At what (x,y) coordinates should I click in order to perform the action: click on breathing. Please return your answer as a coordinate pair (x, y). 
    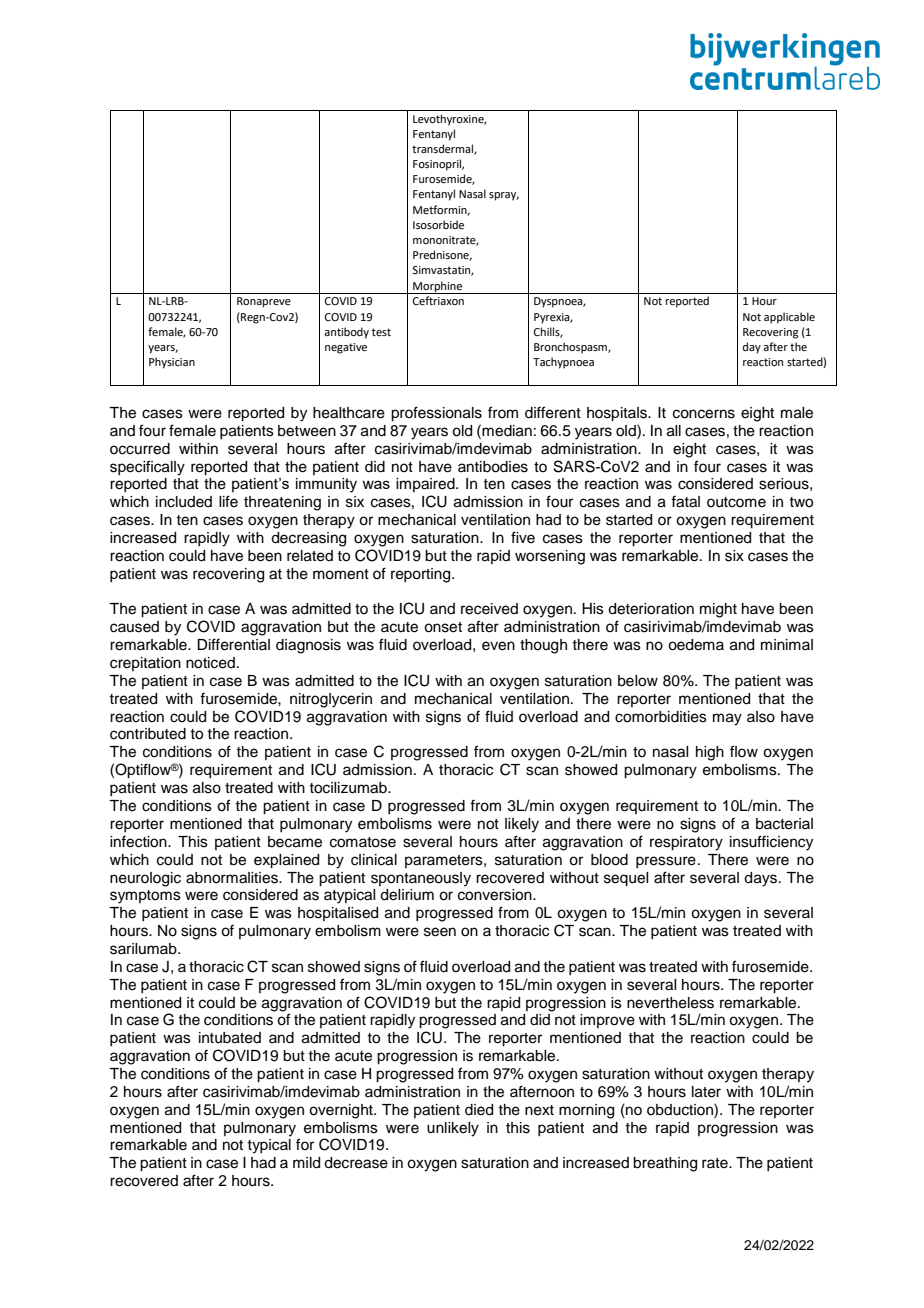
    Looking at the image, I should click on (665, 1164).
